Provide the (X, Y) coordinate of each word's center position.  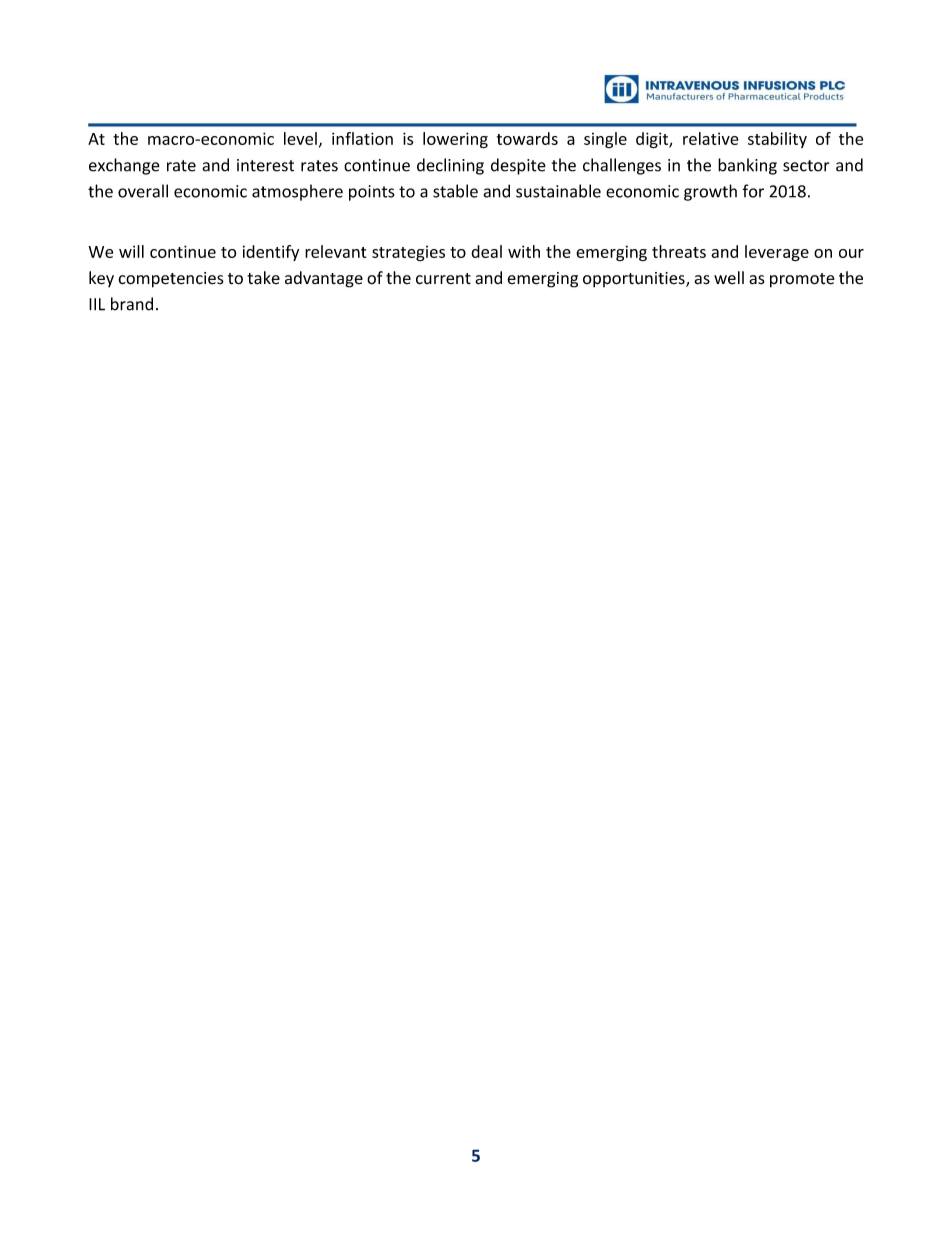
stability (777, 140)
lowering (455, 140)
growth (710, 192)
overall (143, 191)
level (300, 138)
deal (486, 251)
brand (132, 304)
